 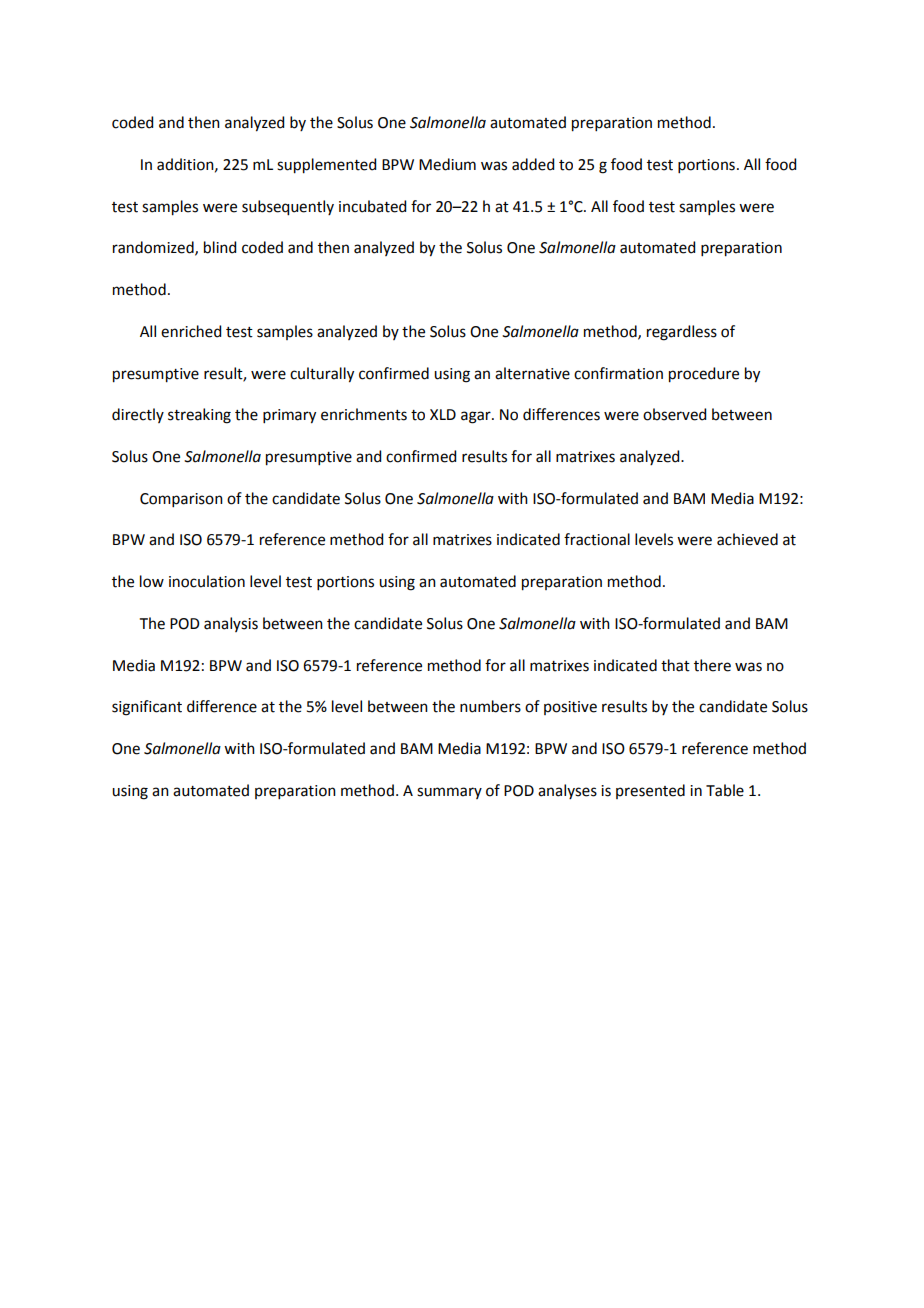 I want to click on fractional, so click(x=597, y=539).
